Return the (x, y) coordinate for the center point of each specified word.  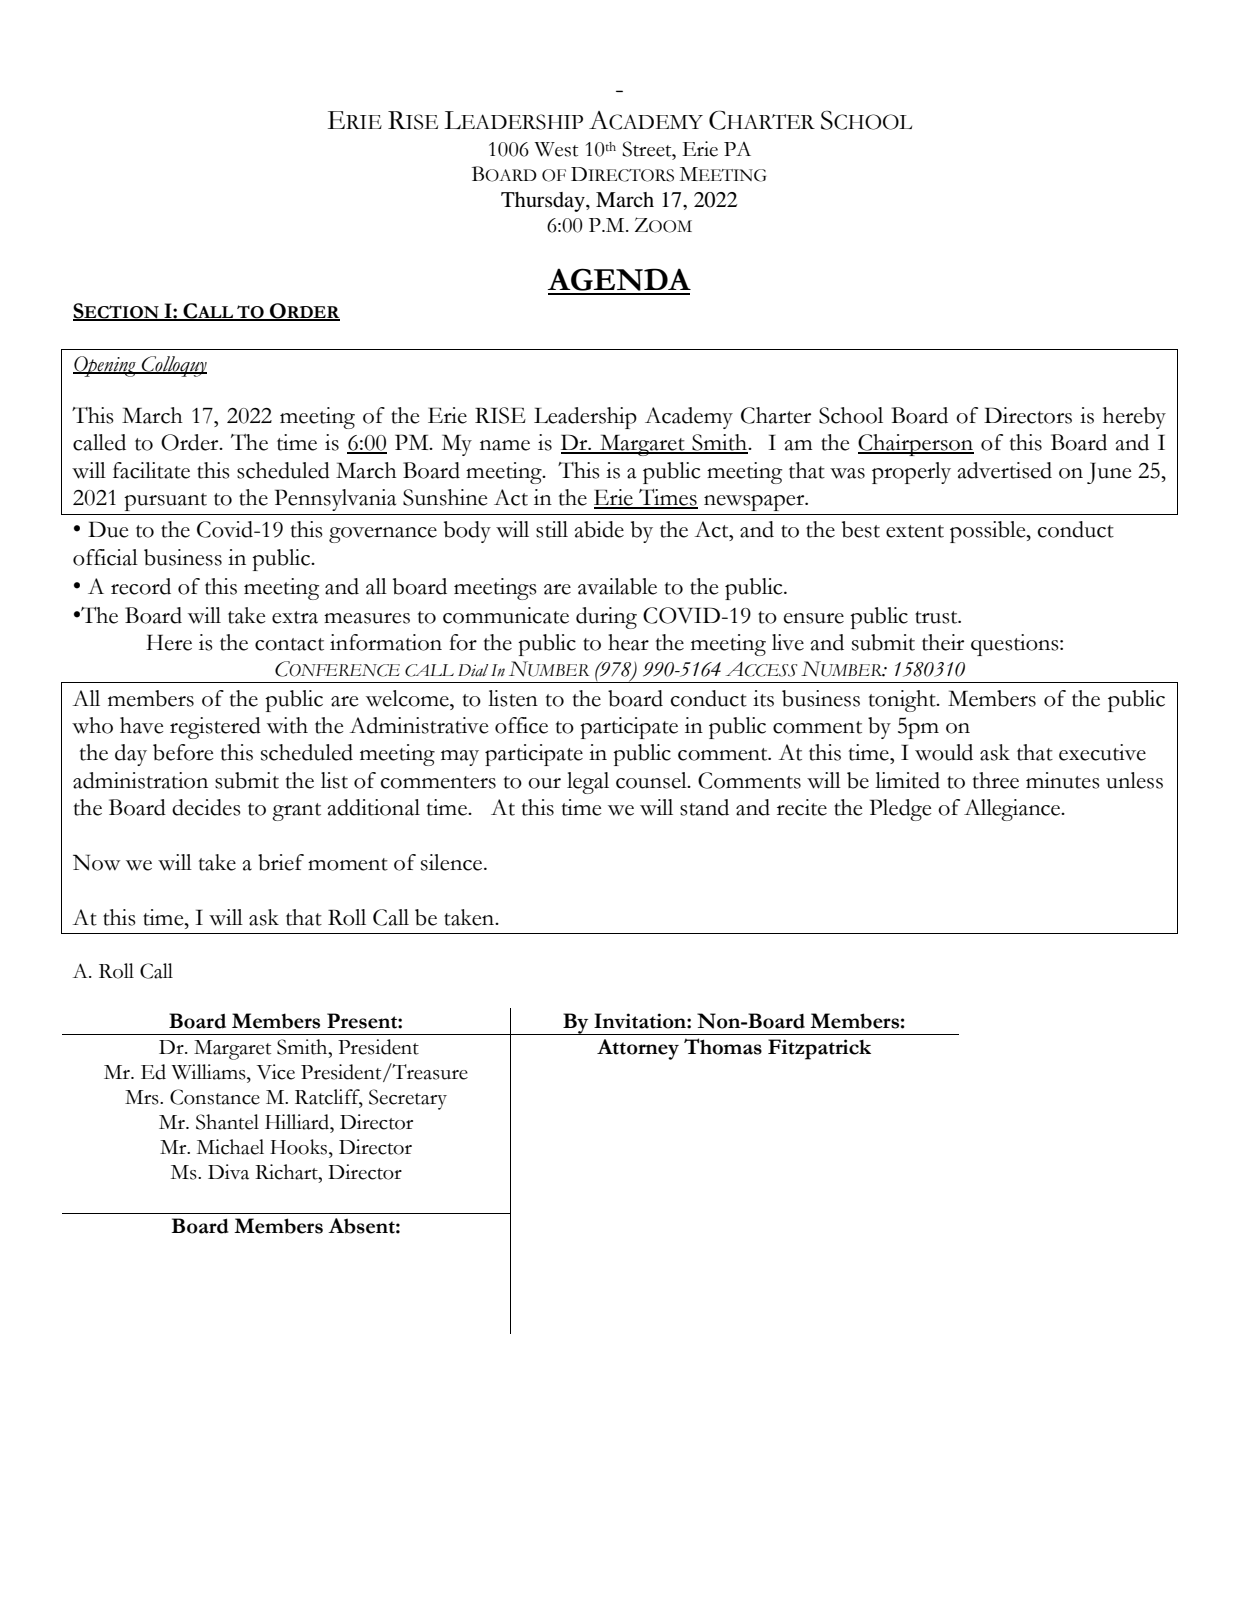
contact (289, 644)
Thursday (544, 202)
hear (628, 642)
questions (1016, 645)
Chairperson (916, 445)
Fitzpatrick (819, 1049)
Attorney (638, 1049)
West (556, 149)
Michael (230, 1147)
